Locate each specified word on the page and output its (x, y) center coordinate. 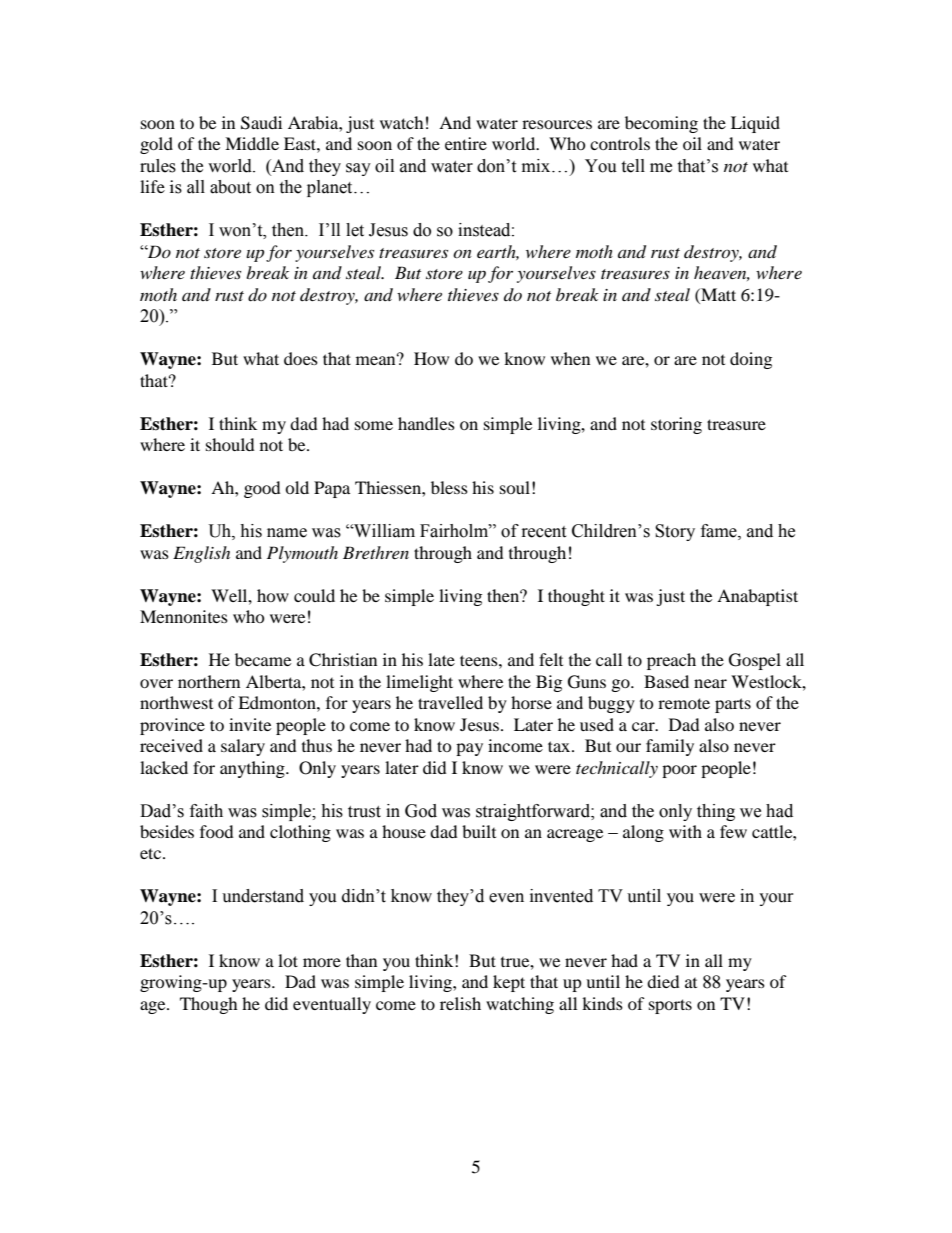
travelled (450, 702)
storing (676, 425)
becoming (661, 124)
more (322, 962)
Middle (252, 143)
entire (466, 143)
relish (460, 1003)
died (663, 981)
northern (209, 681)
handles (426, 423)
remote (684, 703)
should (230, 444)
